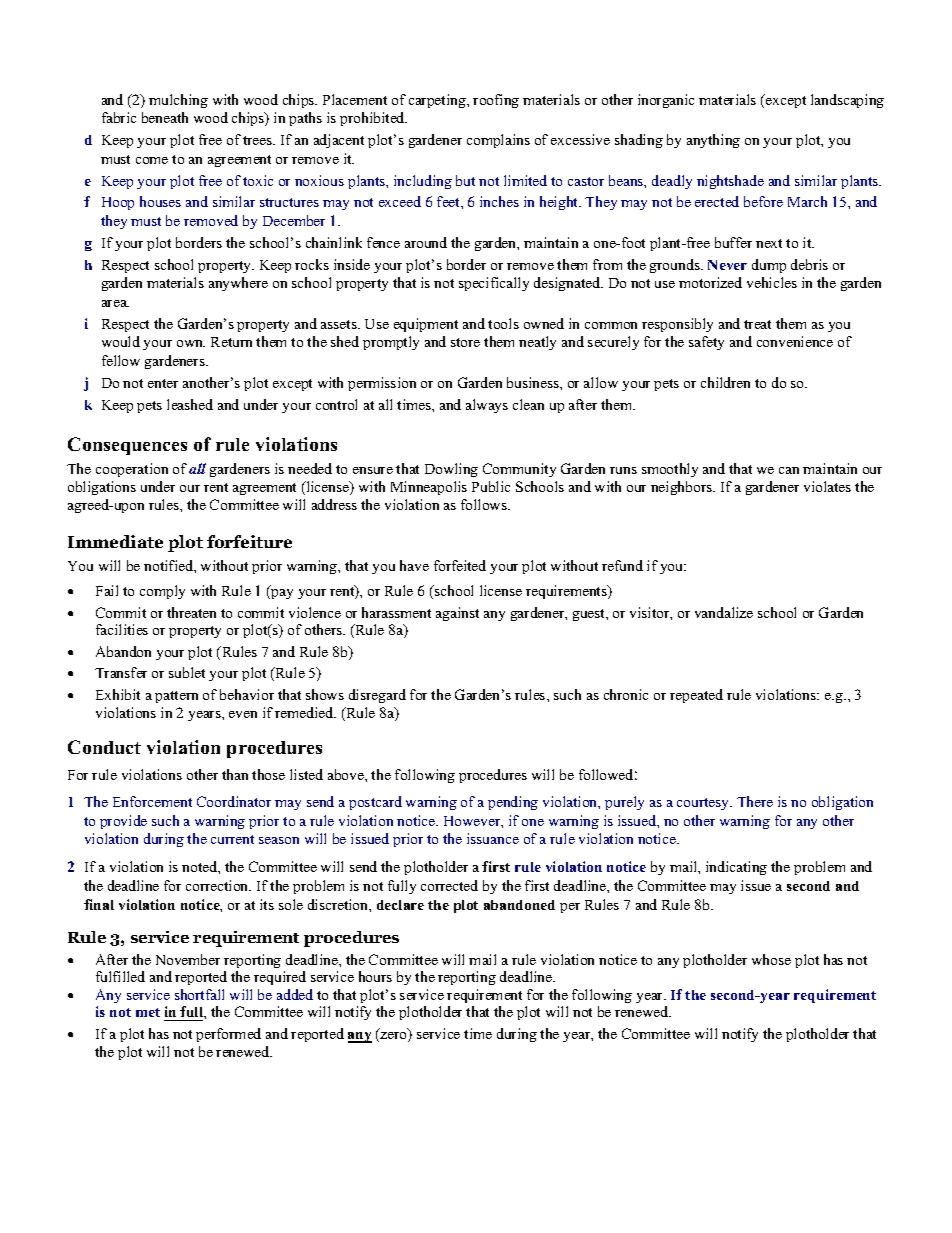  What do you see at coordinates (725, 382) in the document?
I see `children` at bounding box center [725, 382].
